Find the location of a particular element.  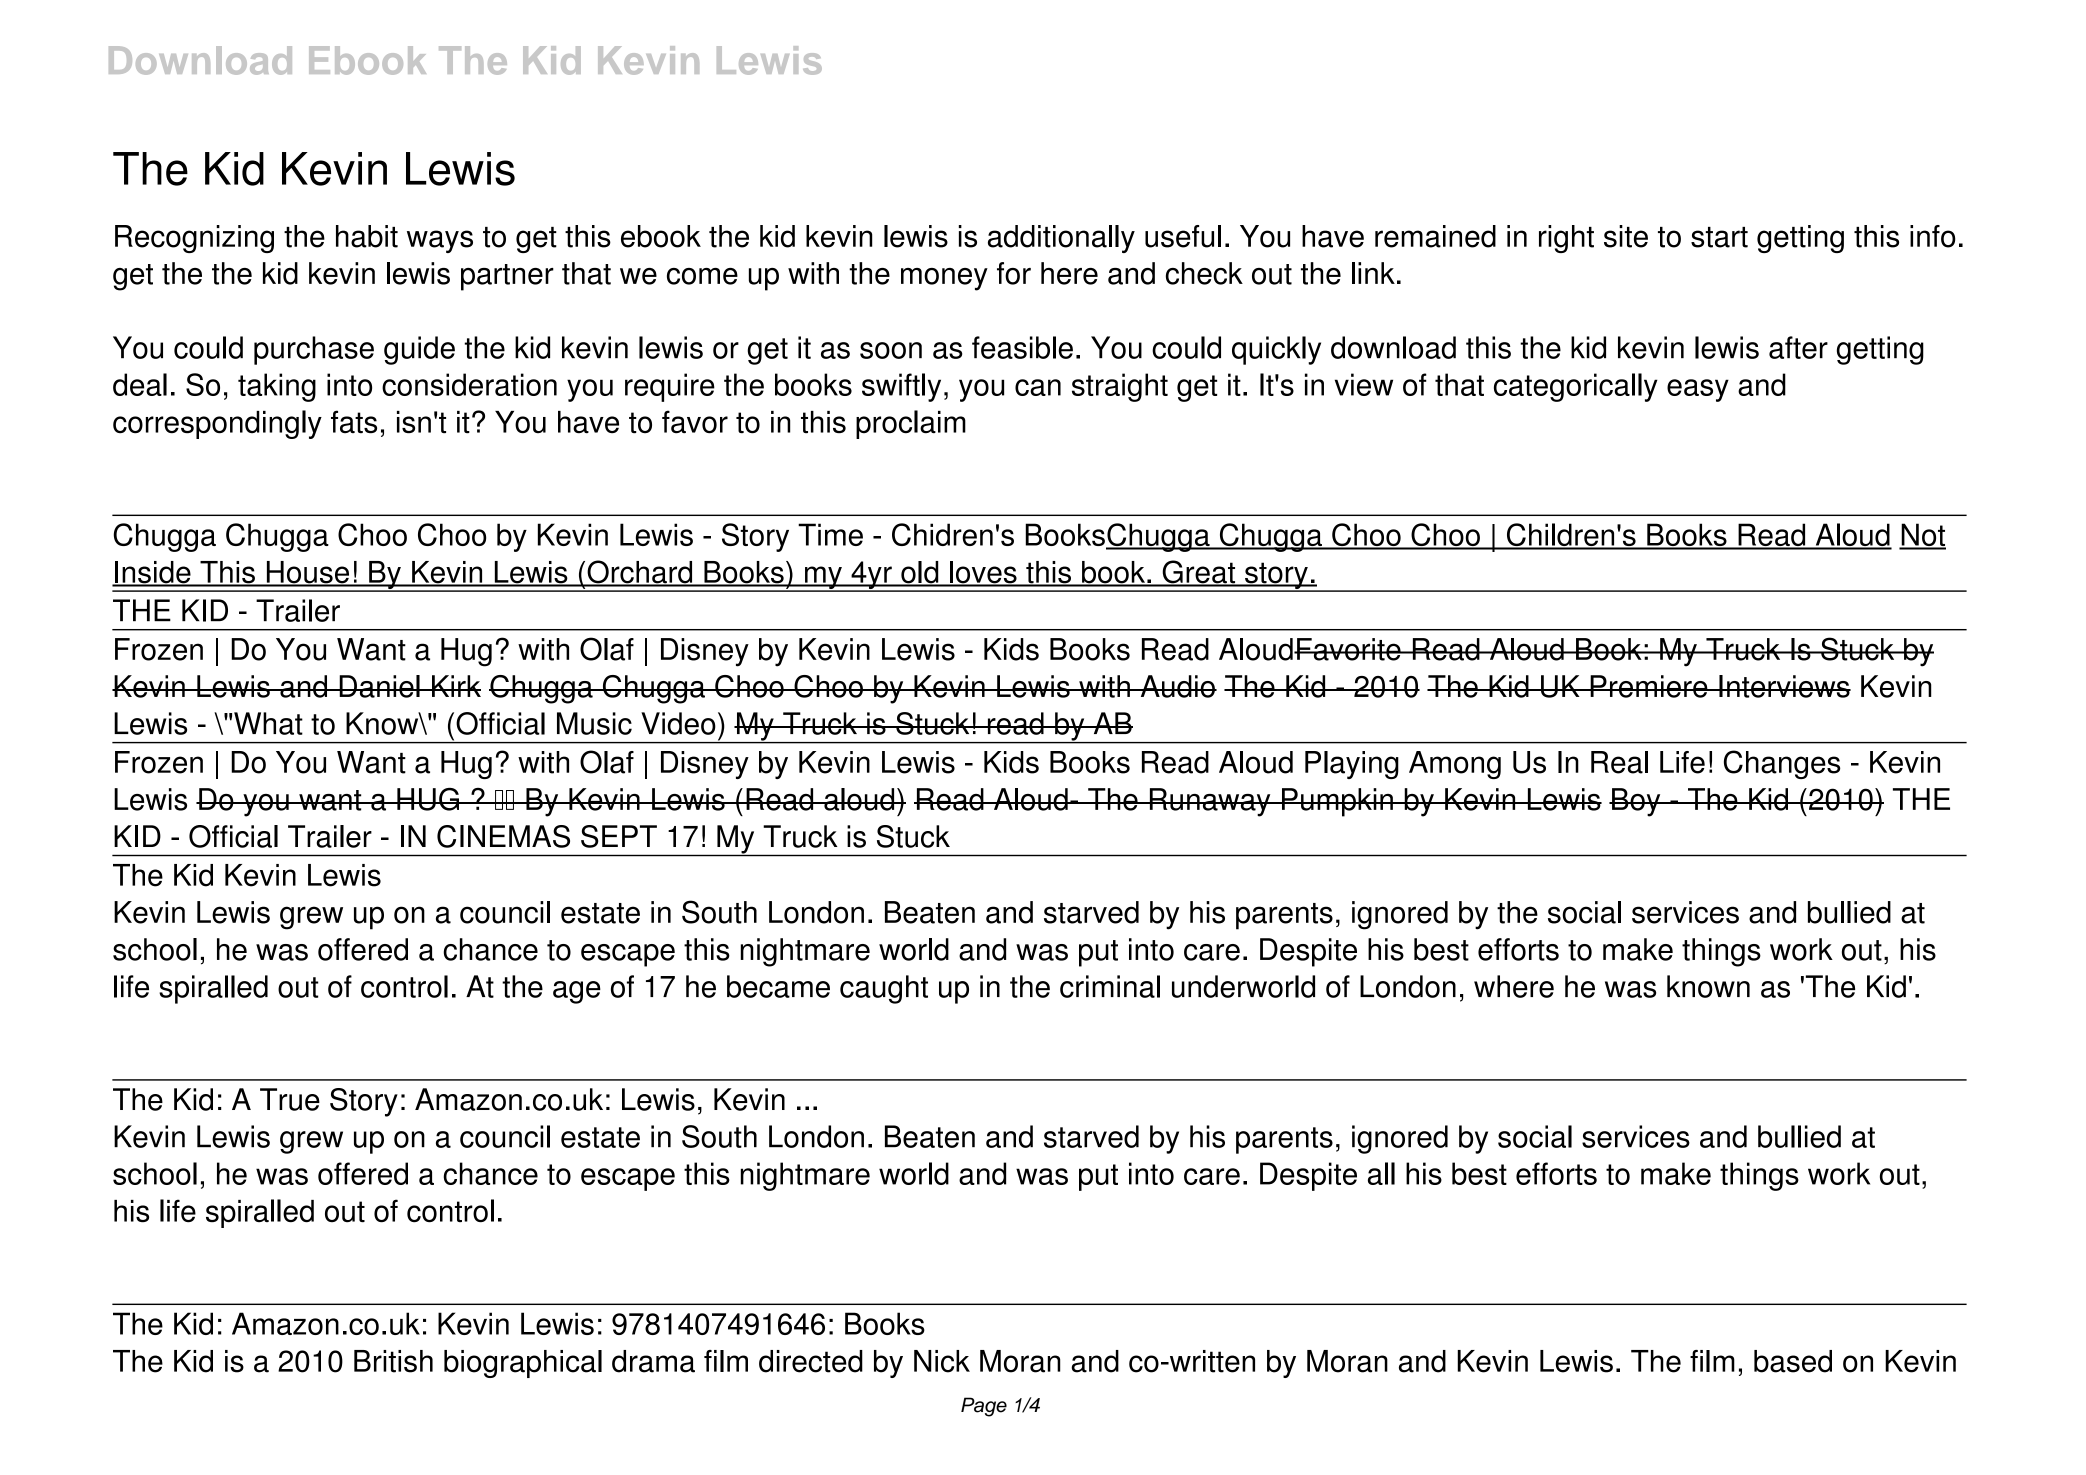

money is located at coordinates (944, 279).
